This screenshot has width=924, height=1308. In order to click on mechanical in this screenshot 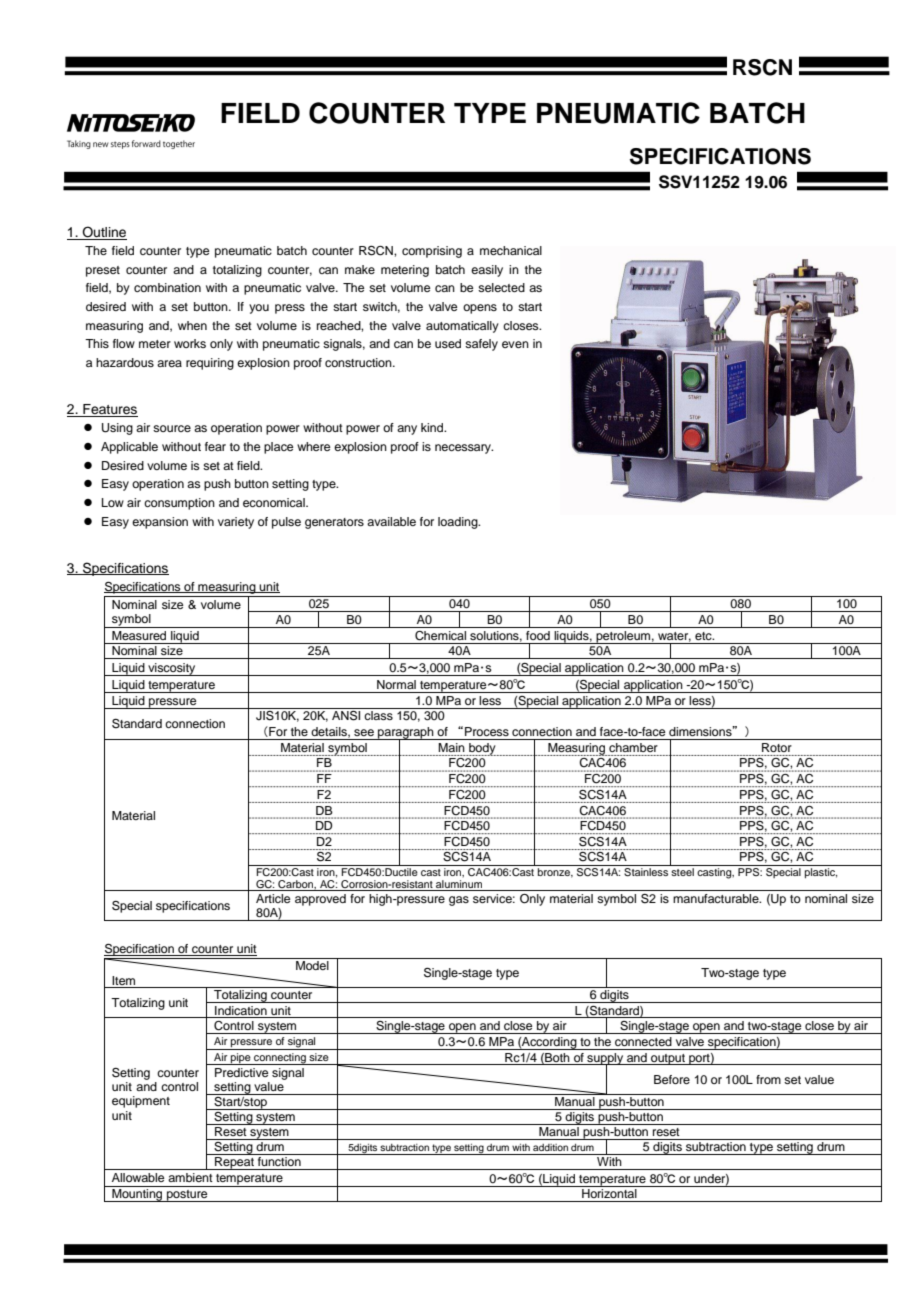, I will do `click(511, 250)`.
